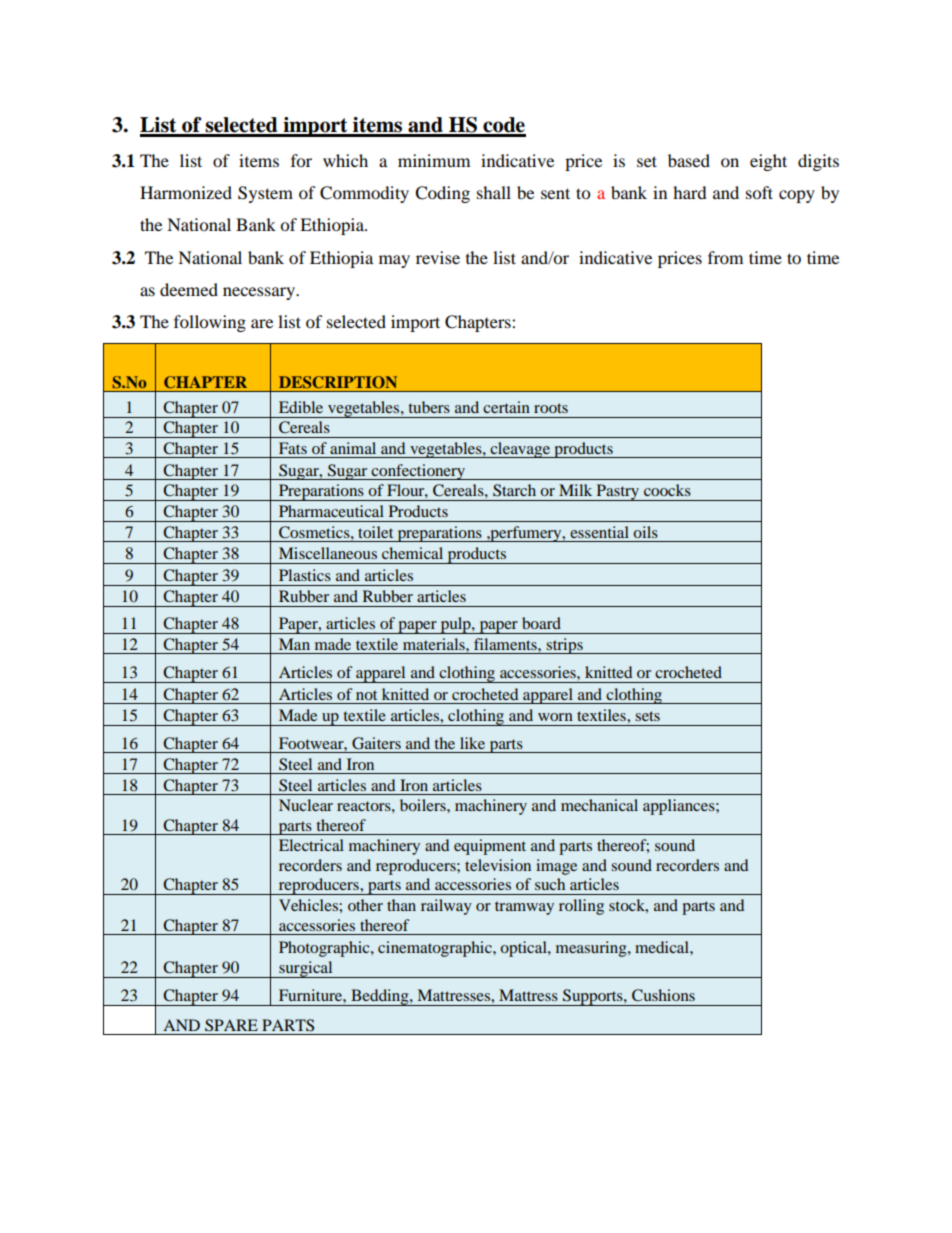 Image resolution: width=952 pixels, height=1233 pixels. What do you see at coordinates (541, 623) in the screenshot?
I see `board` at bounding box center [541, 623].
